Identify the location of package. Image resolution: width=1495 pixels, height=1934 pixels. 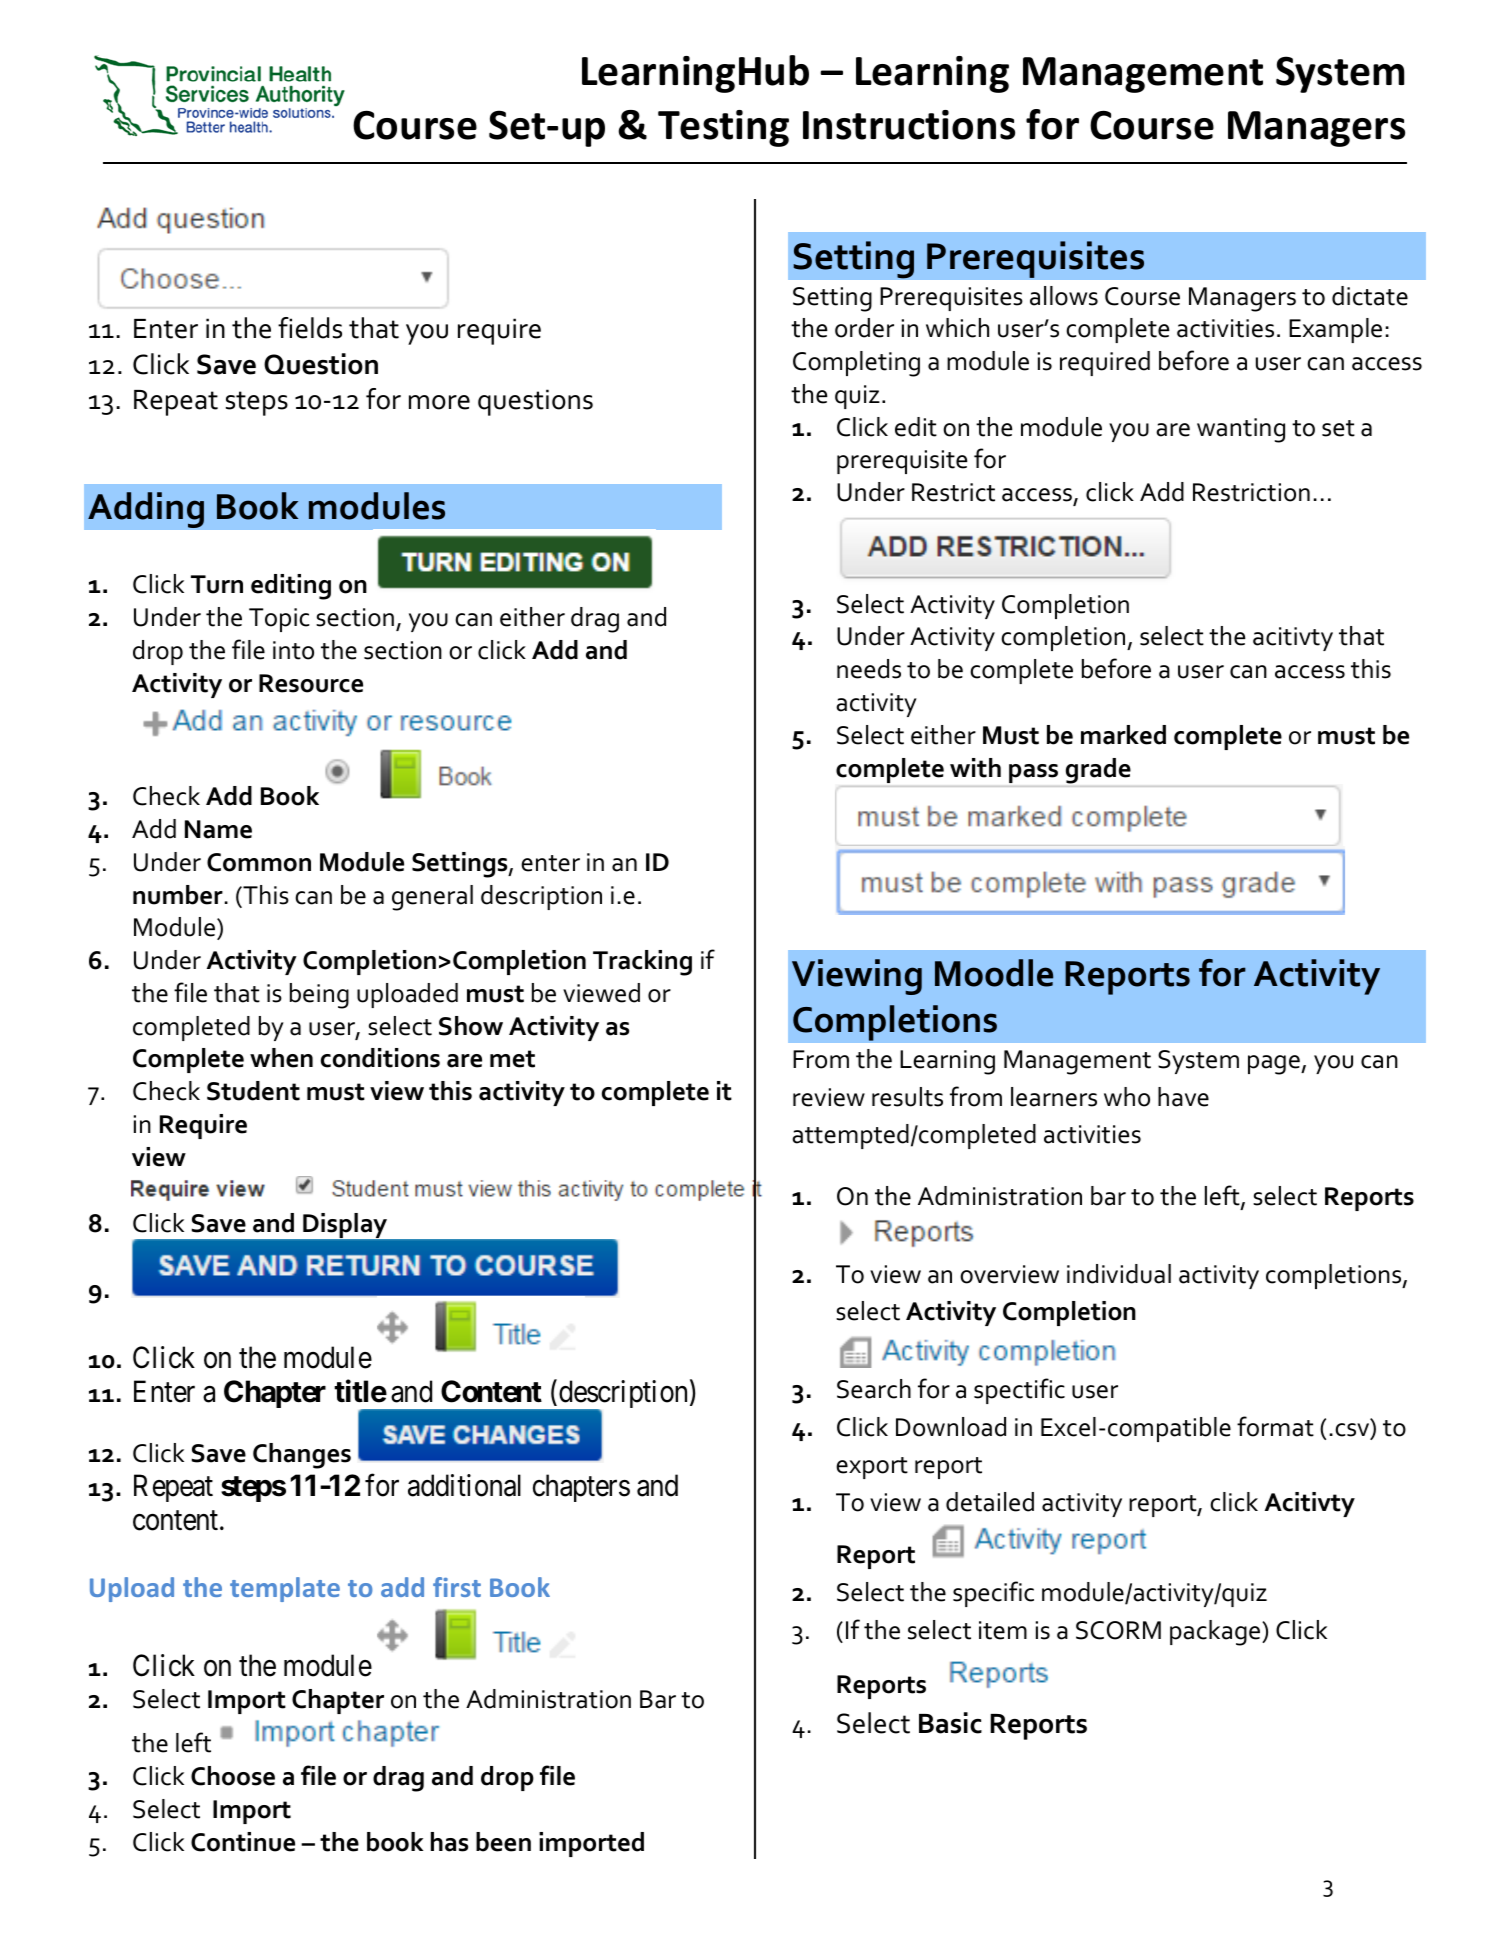
(1215, 1633).
